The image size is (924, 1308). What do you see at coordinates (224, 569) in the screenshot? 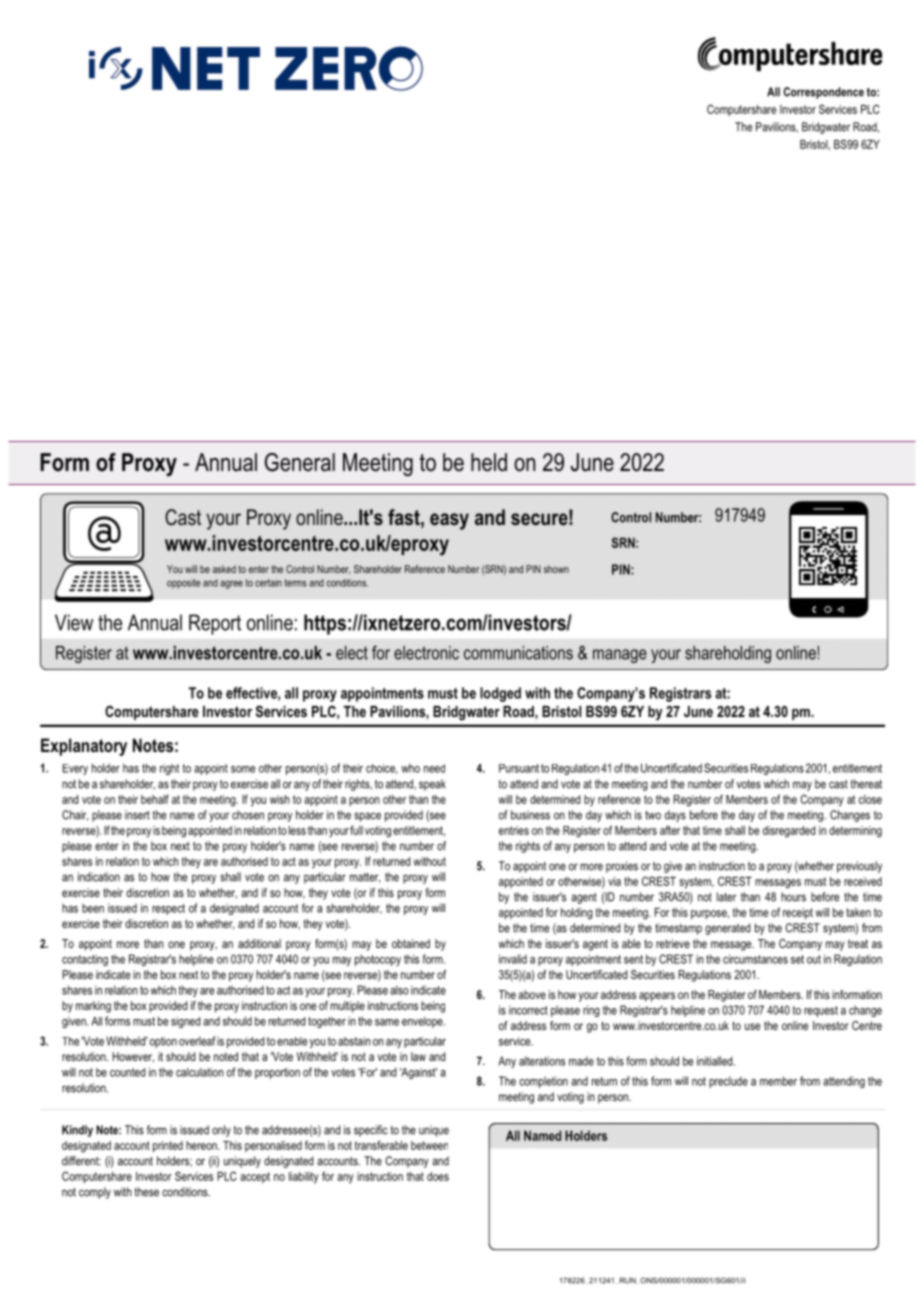
I see `asked` at bounding box center [224, 569].
